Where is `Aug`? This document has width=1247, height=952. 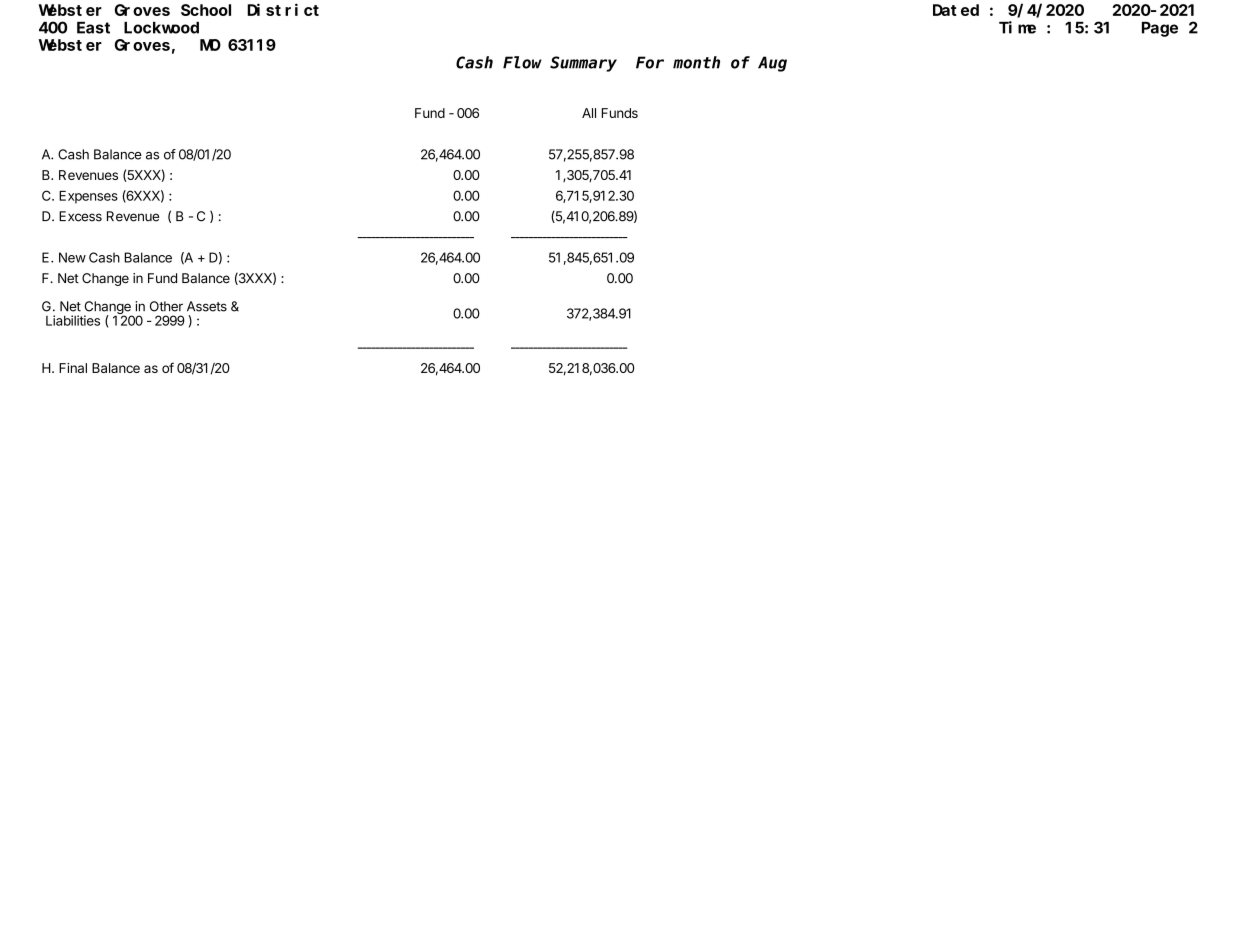 Aug is located at coordinates (772, 64).
